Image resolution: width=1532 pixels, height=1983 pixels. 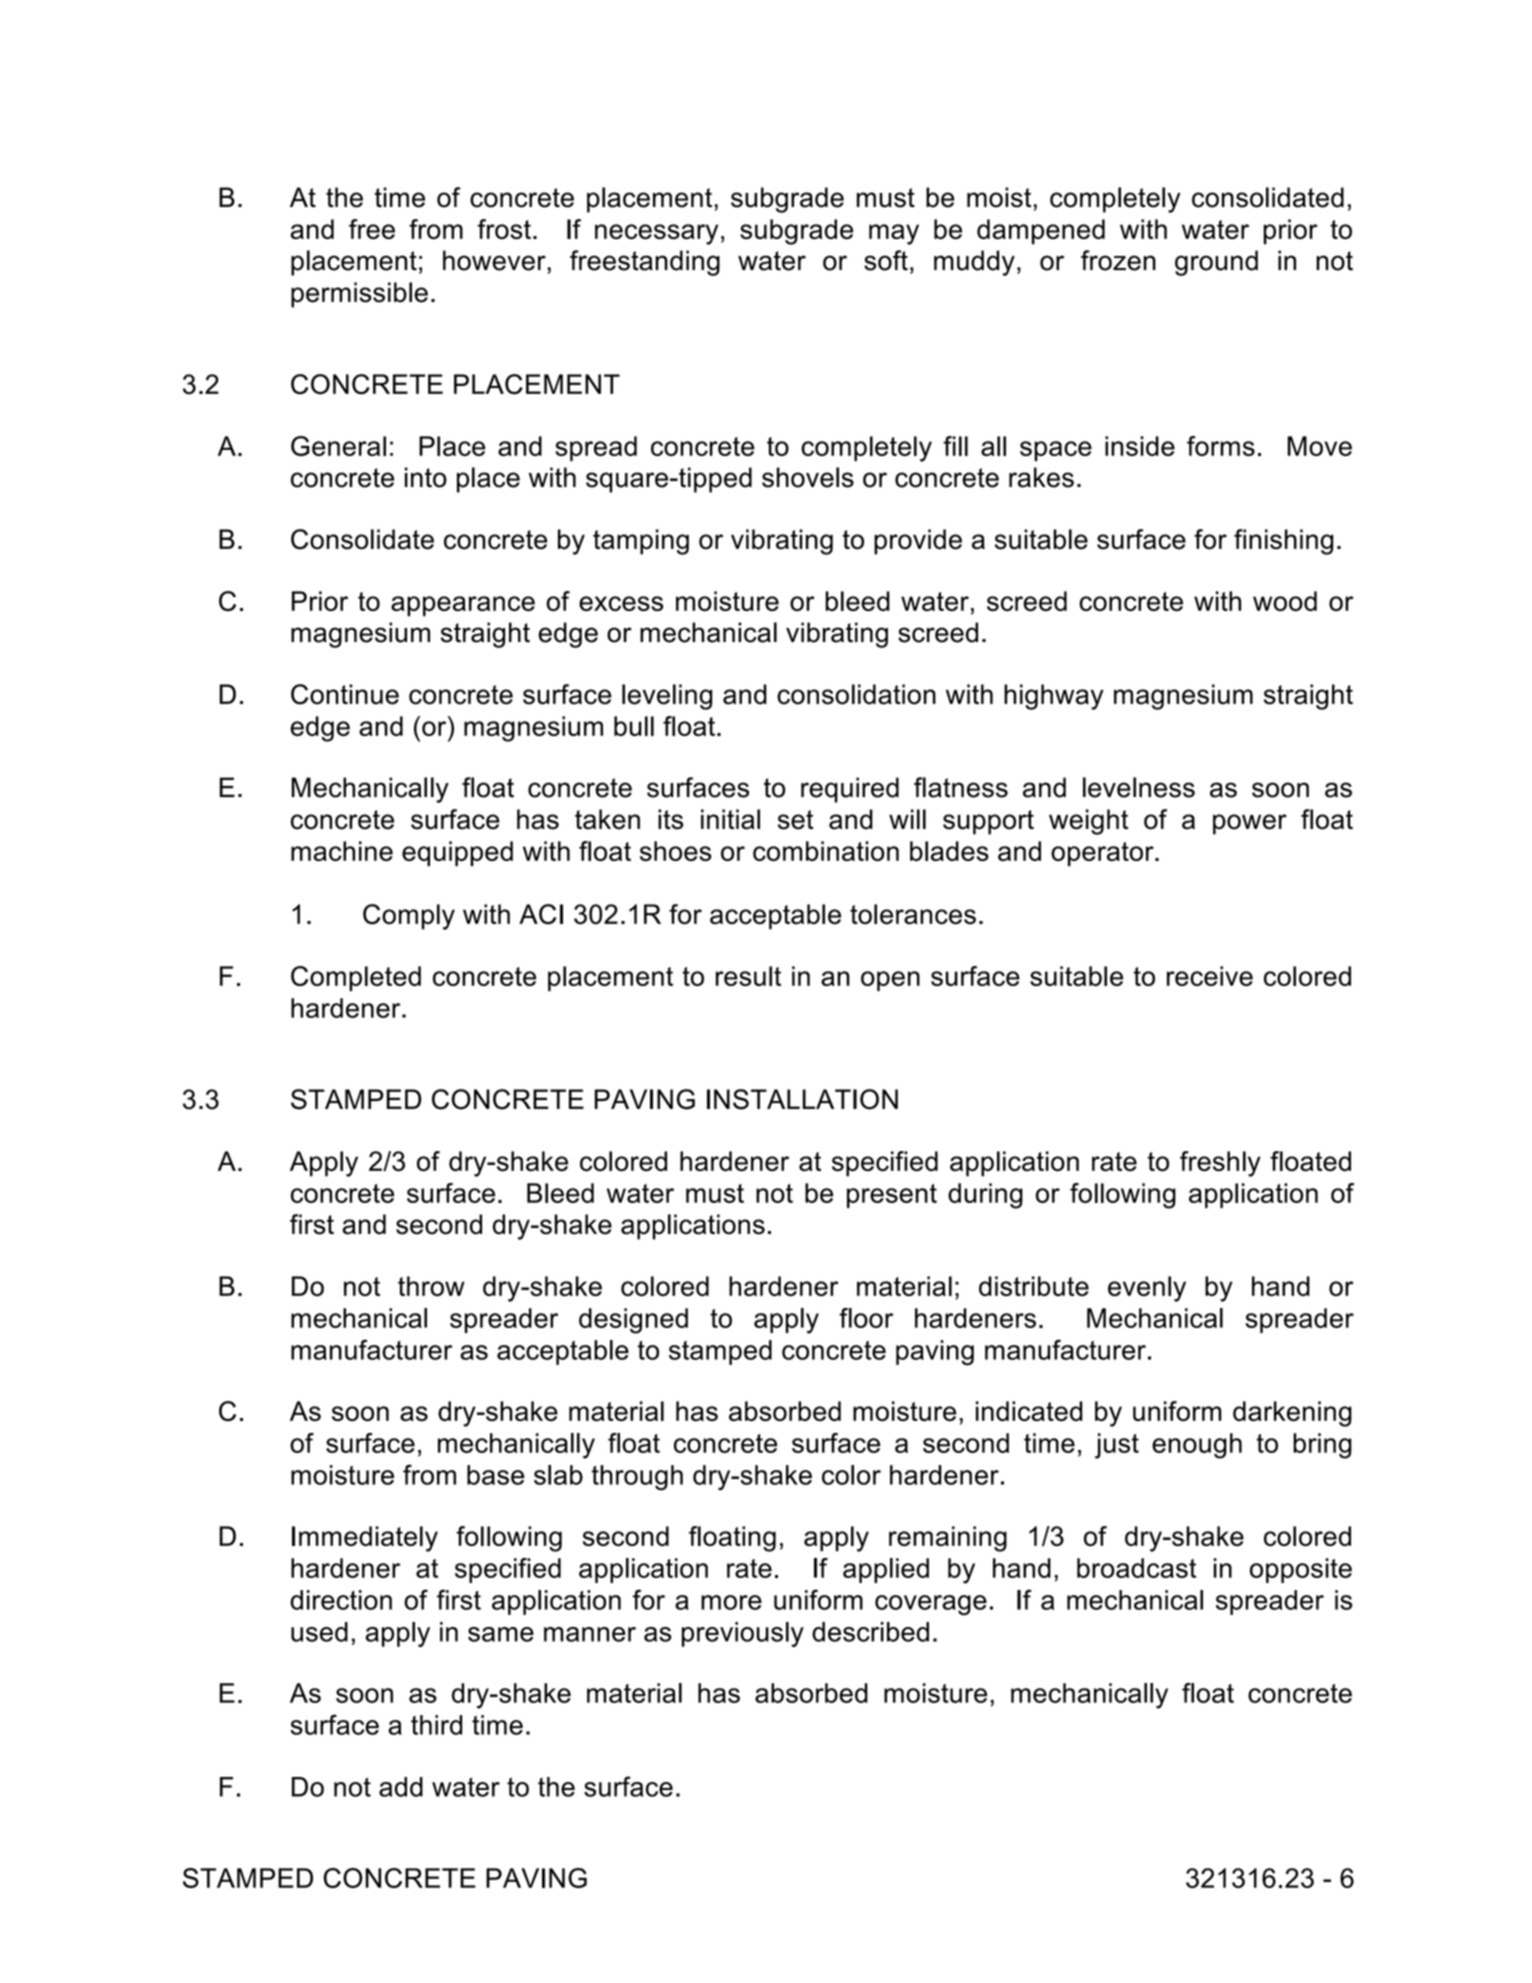 I want to click on soft, so click(x=886, y=260).
